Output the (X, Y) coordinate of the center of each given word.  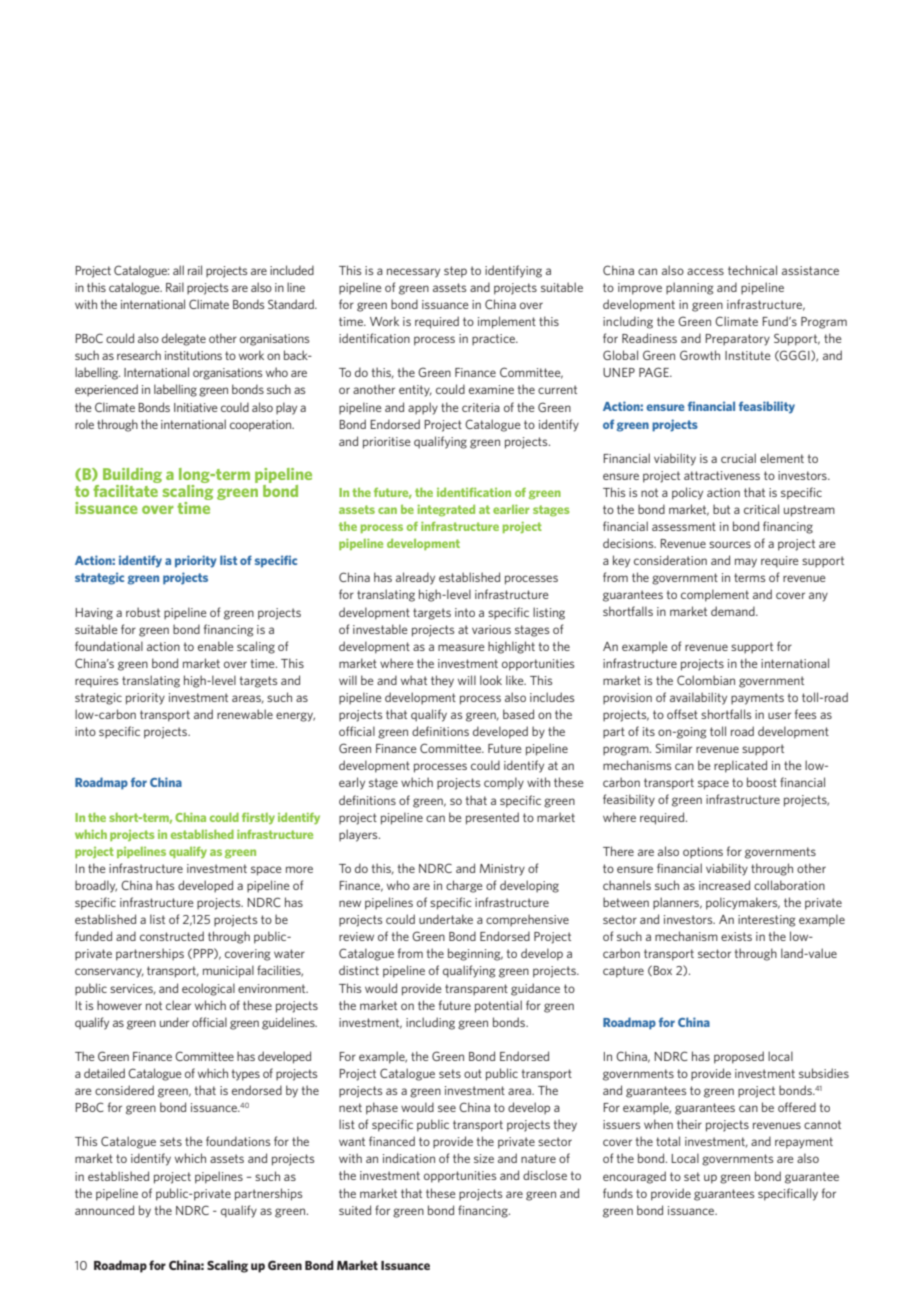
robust (143, 612)
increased (724, 885)
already (415, 578)
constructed (172, 936)
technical (752, 270)
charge (464, 886)
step (455, 272)
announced (104, 1210)
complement (715, 595)
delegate (184, 339)
